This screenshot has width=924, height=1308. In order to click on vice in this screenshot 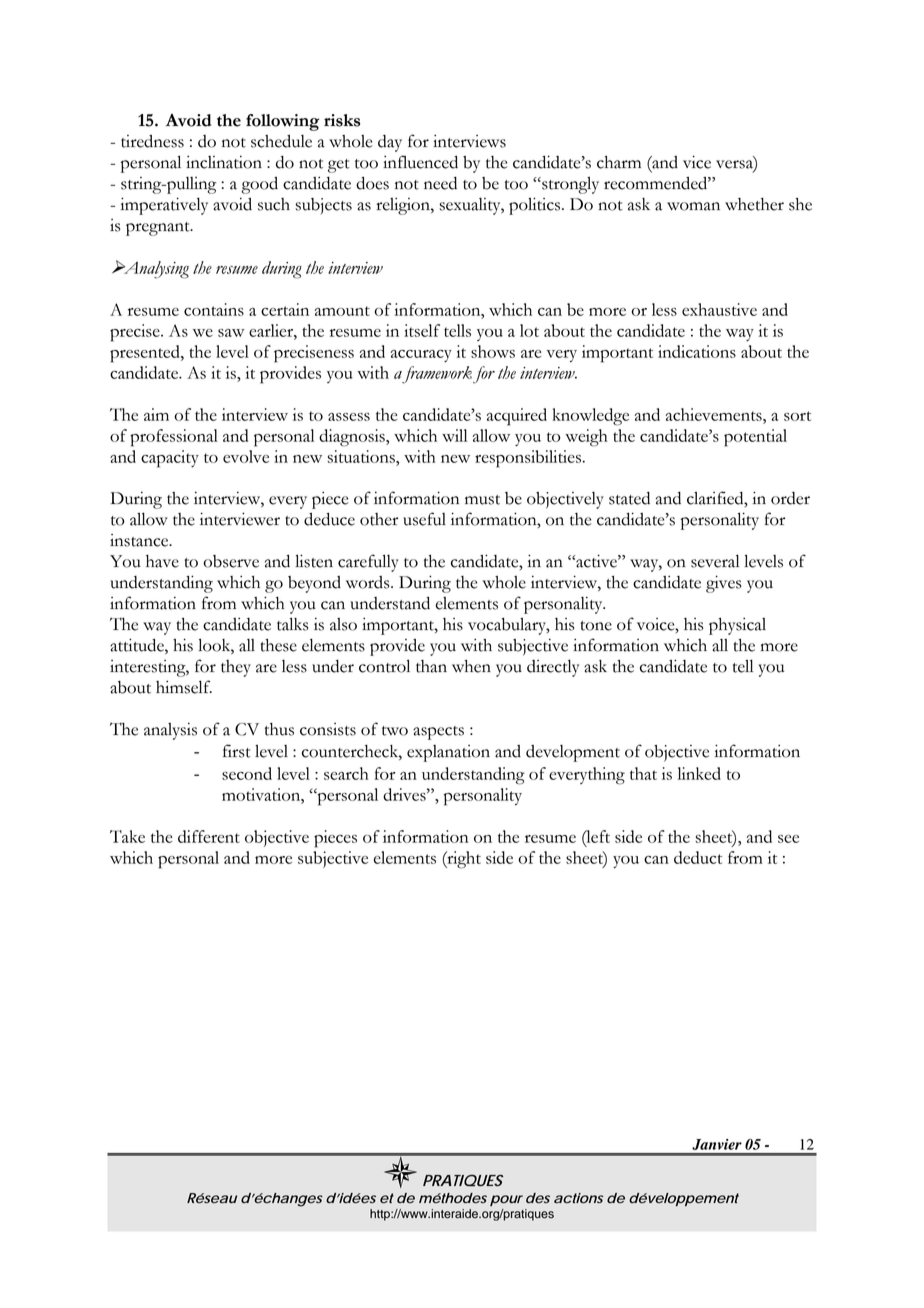, I will do `click(697, 162)`.
